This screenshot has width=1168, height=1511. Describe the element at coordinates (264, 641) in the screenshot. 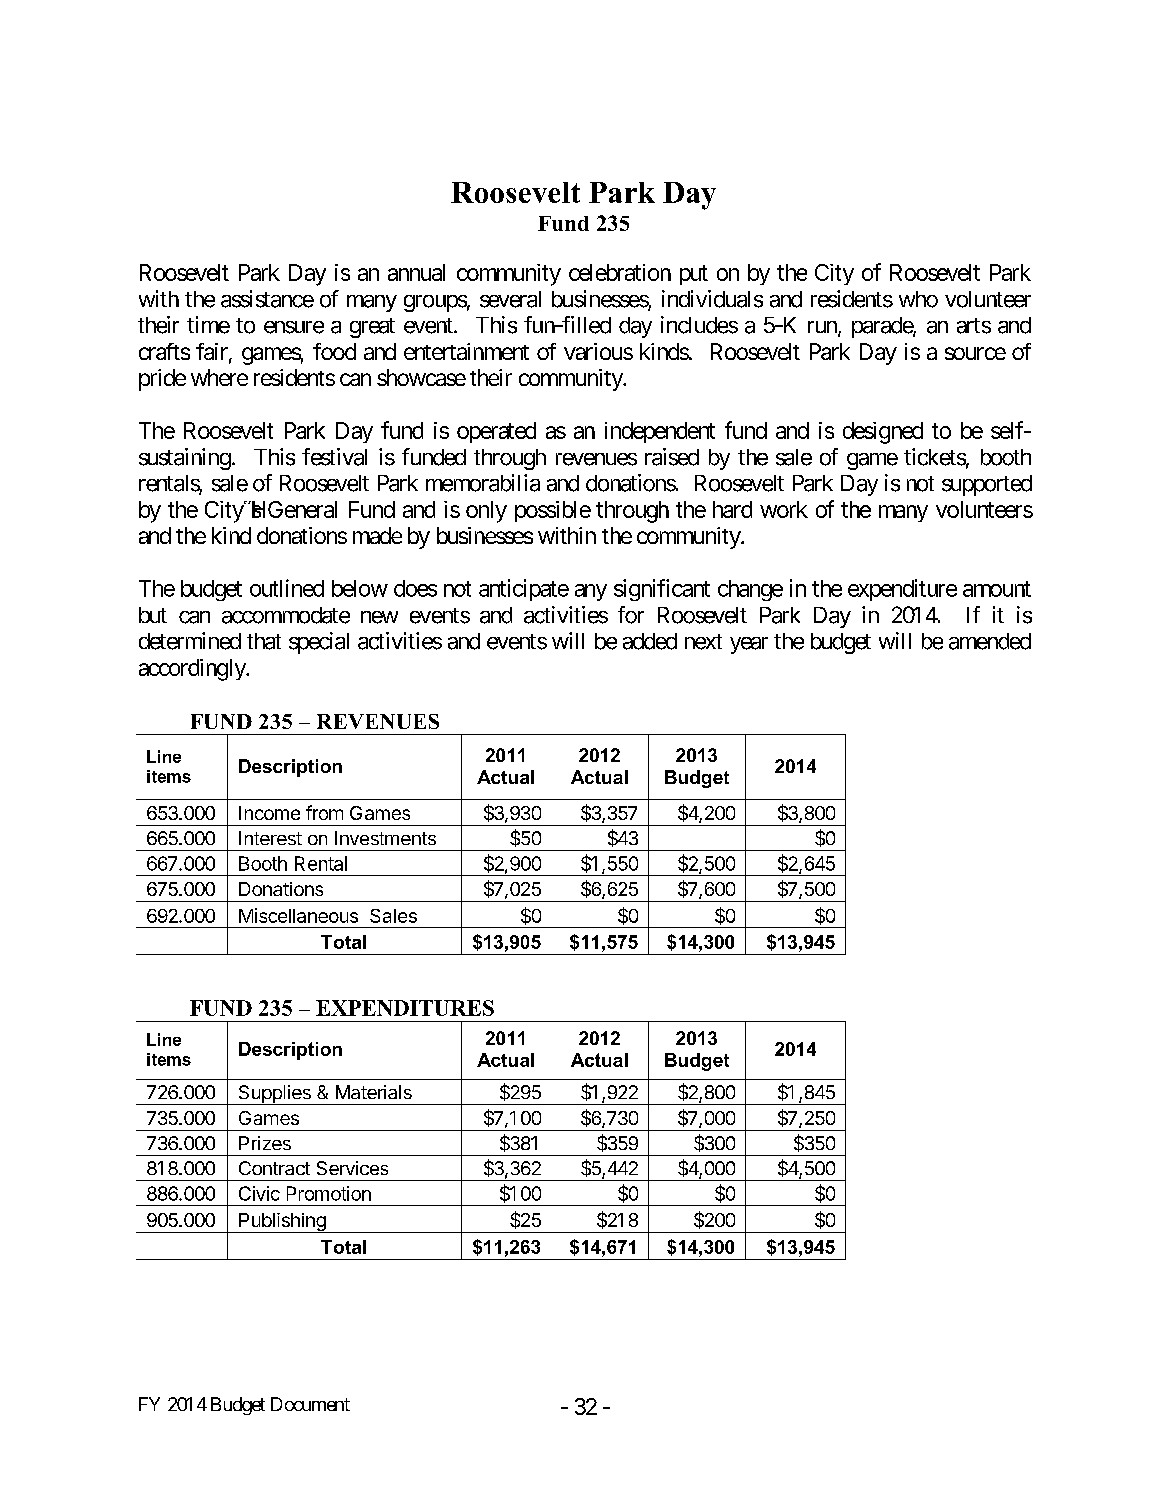

I see `that` at that location.
